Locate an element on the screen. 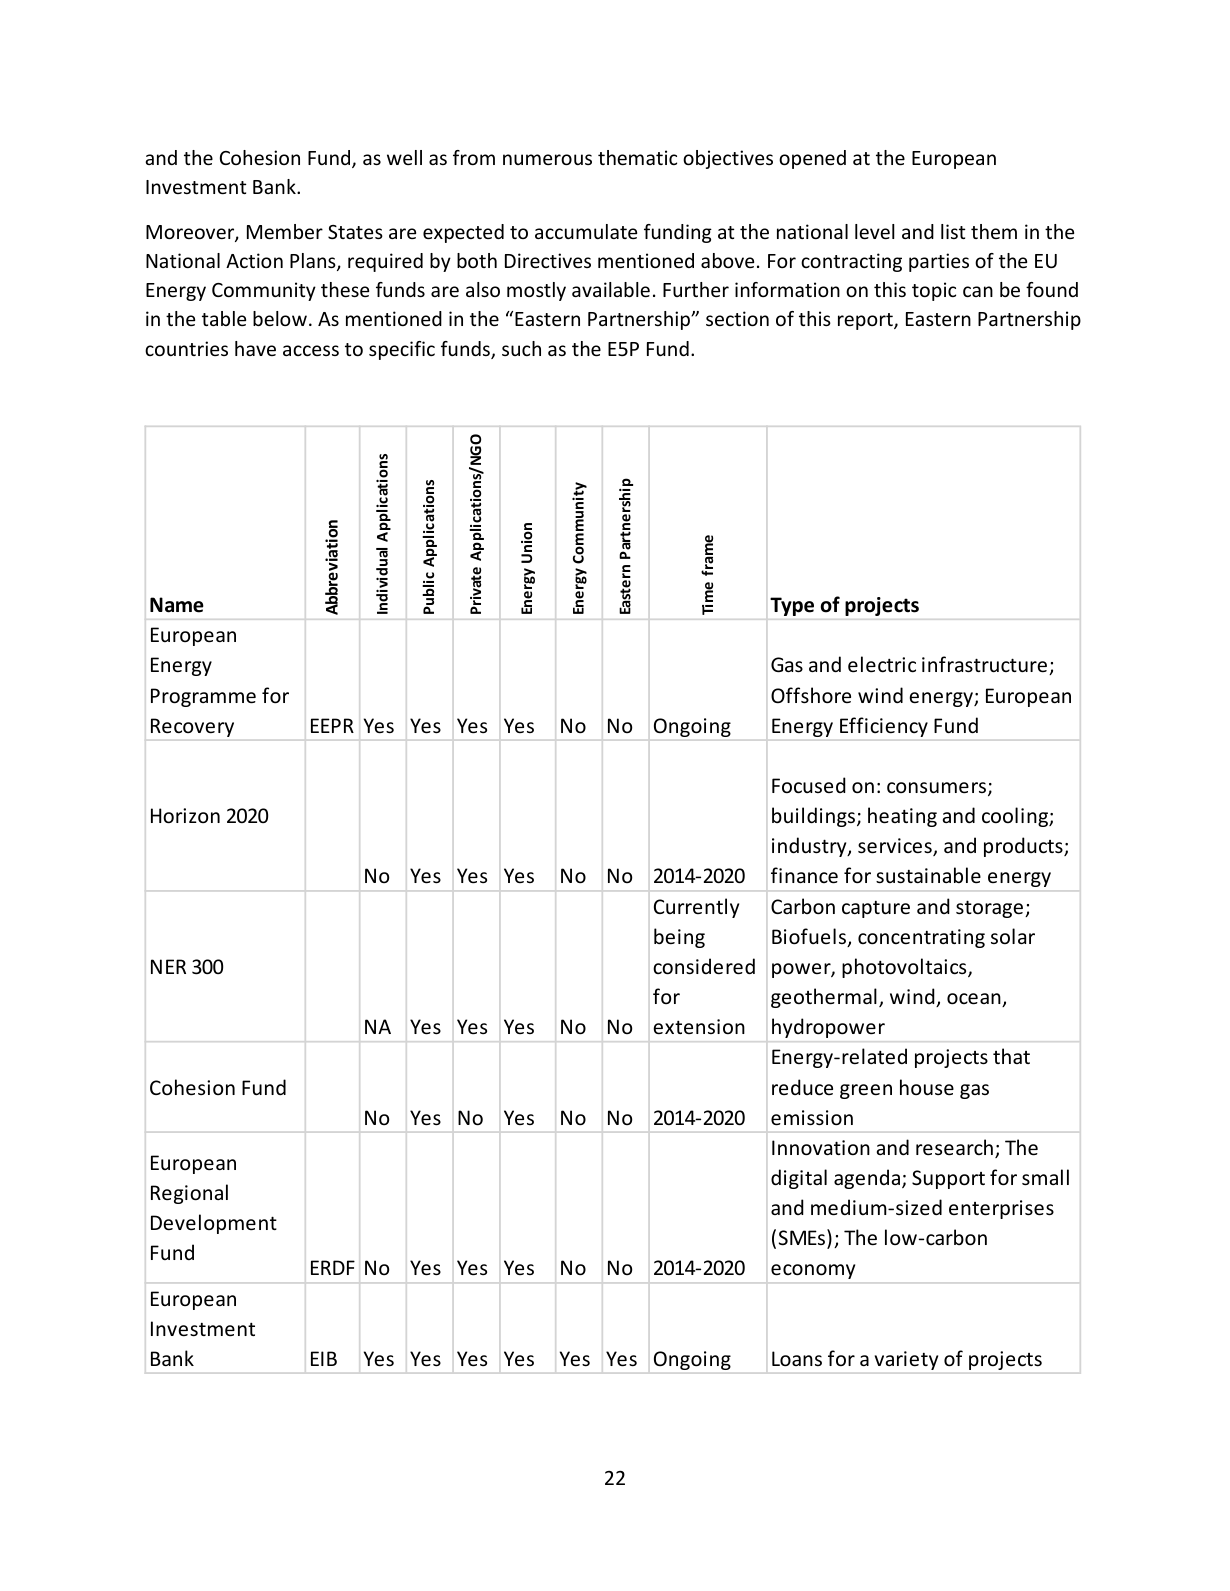  list is located at coordinates (953, 231).
